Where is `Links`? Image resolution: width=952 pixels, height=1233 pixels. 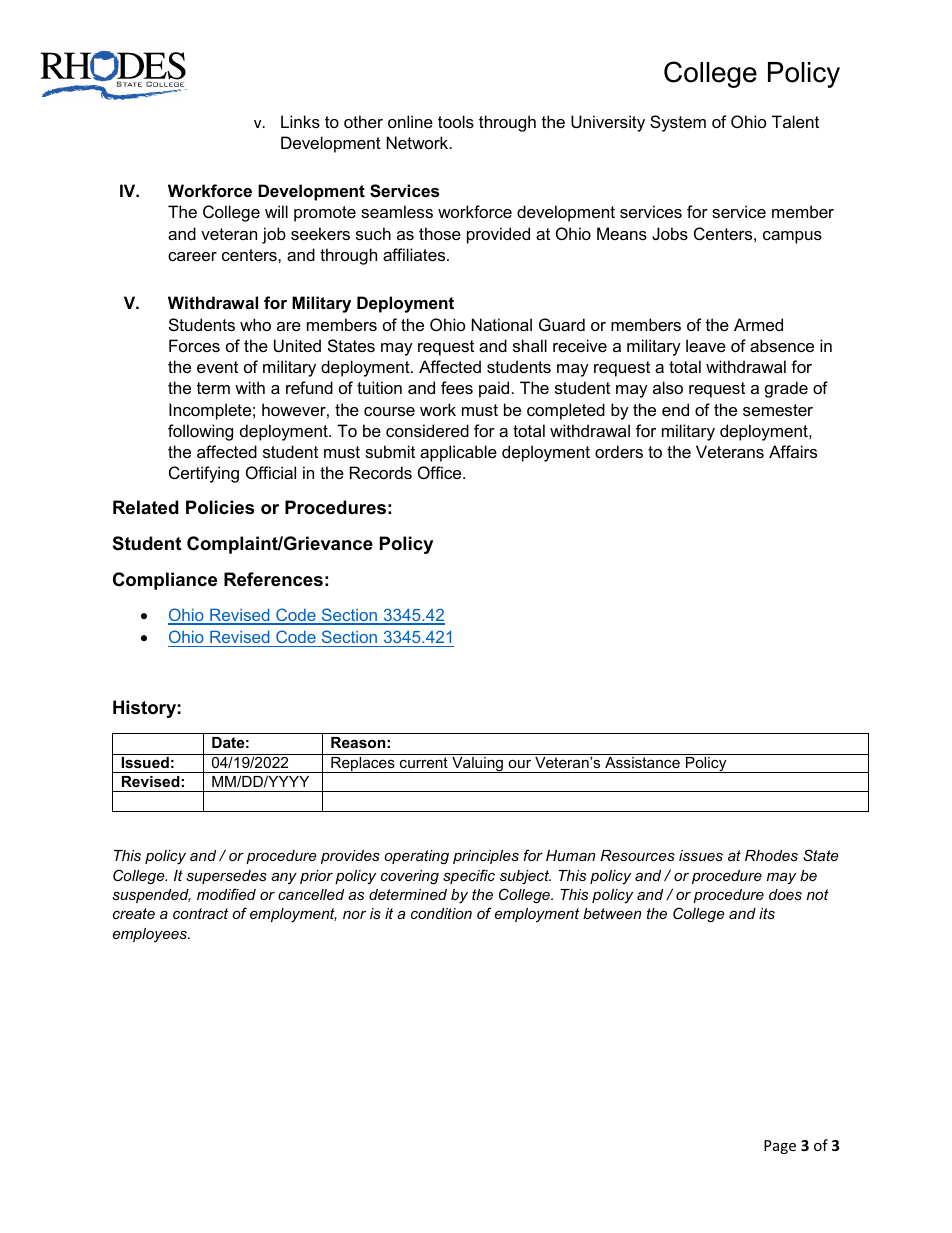
Links is located at coordinates (300, 121).
